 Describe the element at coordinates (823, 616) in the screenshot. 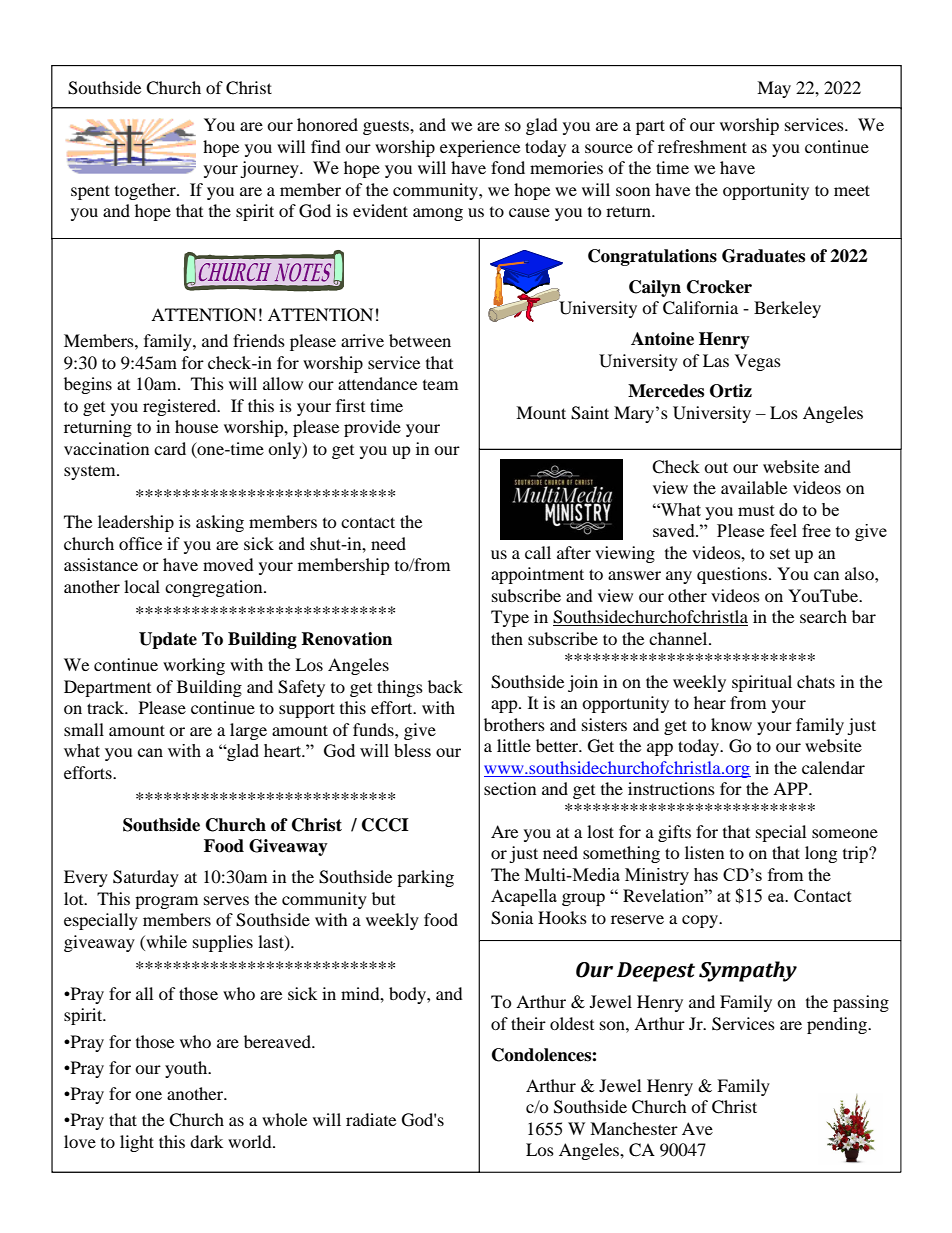

I see `search` at that location.
